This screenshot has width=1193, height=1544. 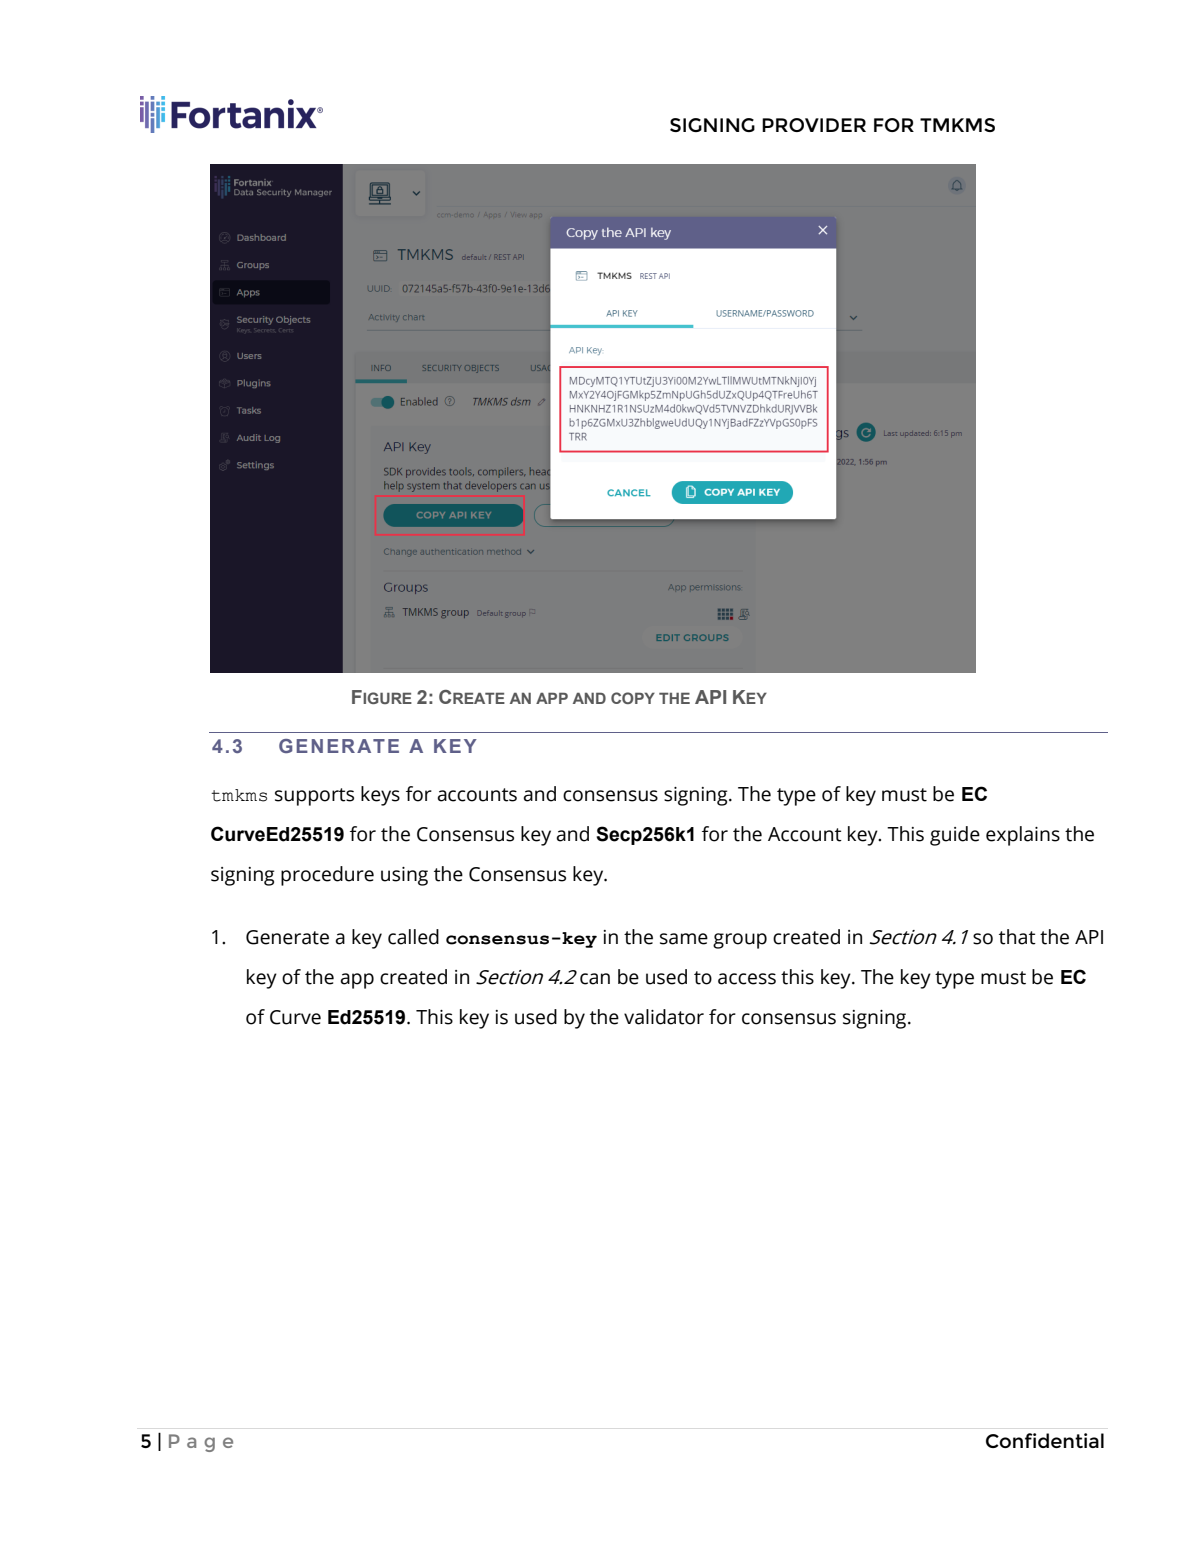 What do you see at coordinates (814, 125) in the screenshot?
I see `PROVIDER` at bounding box center [814, 125].
